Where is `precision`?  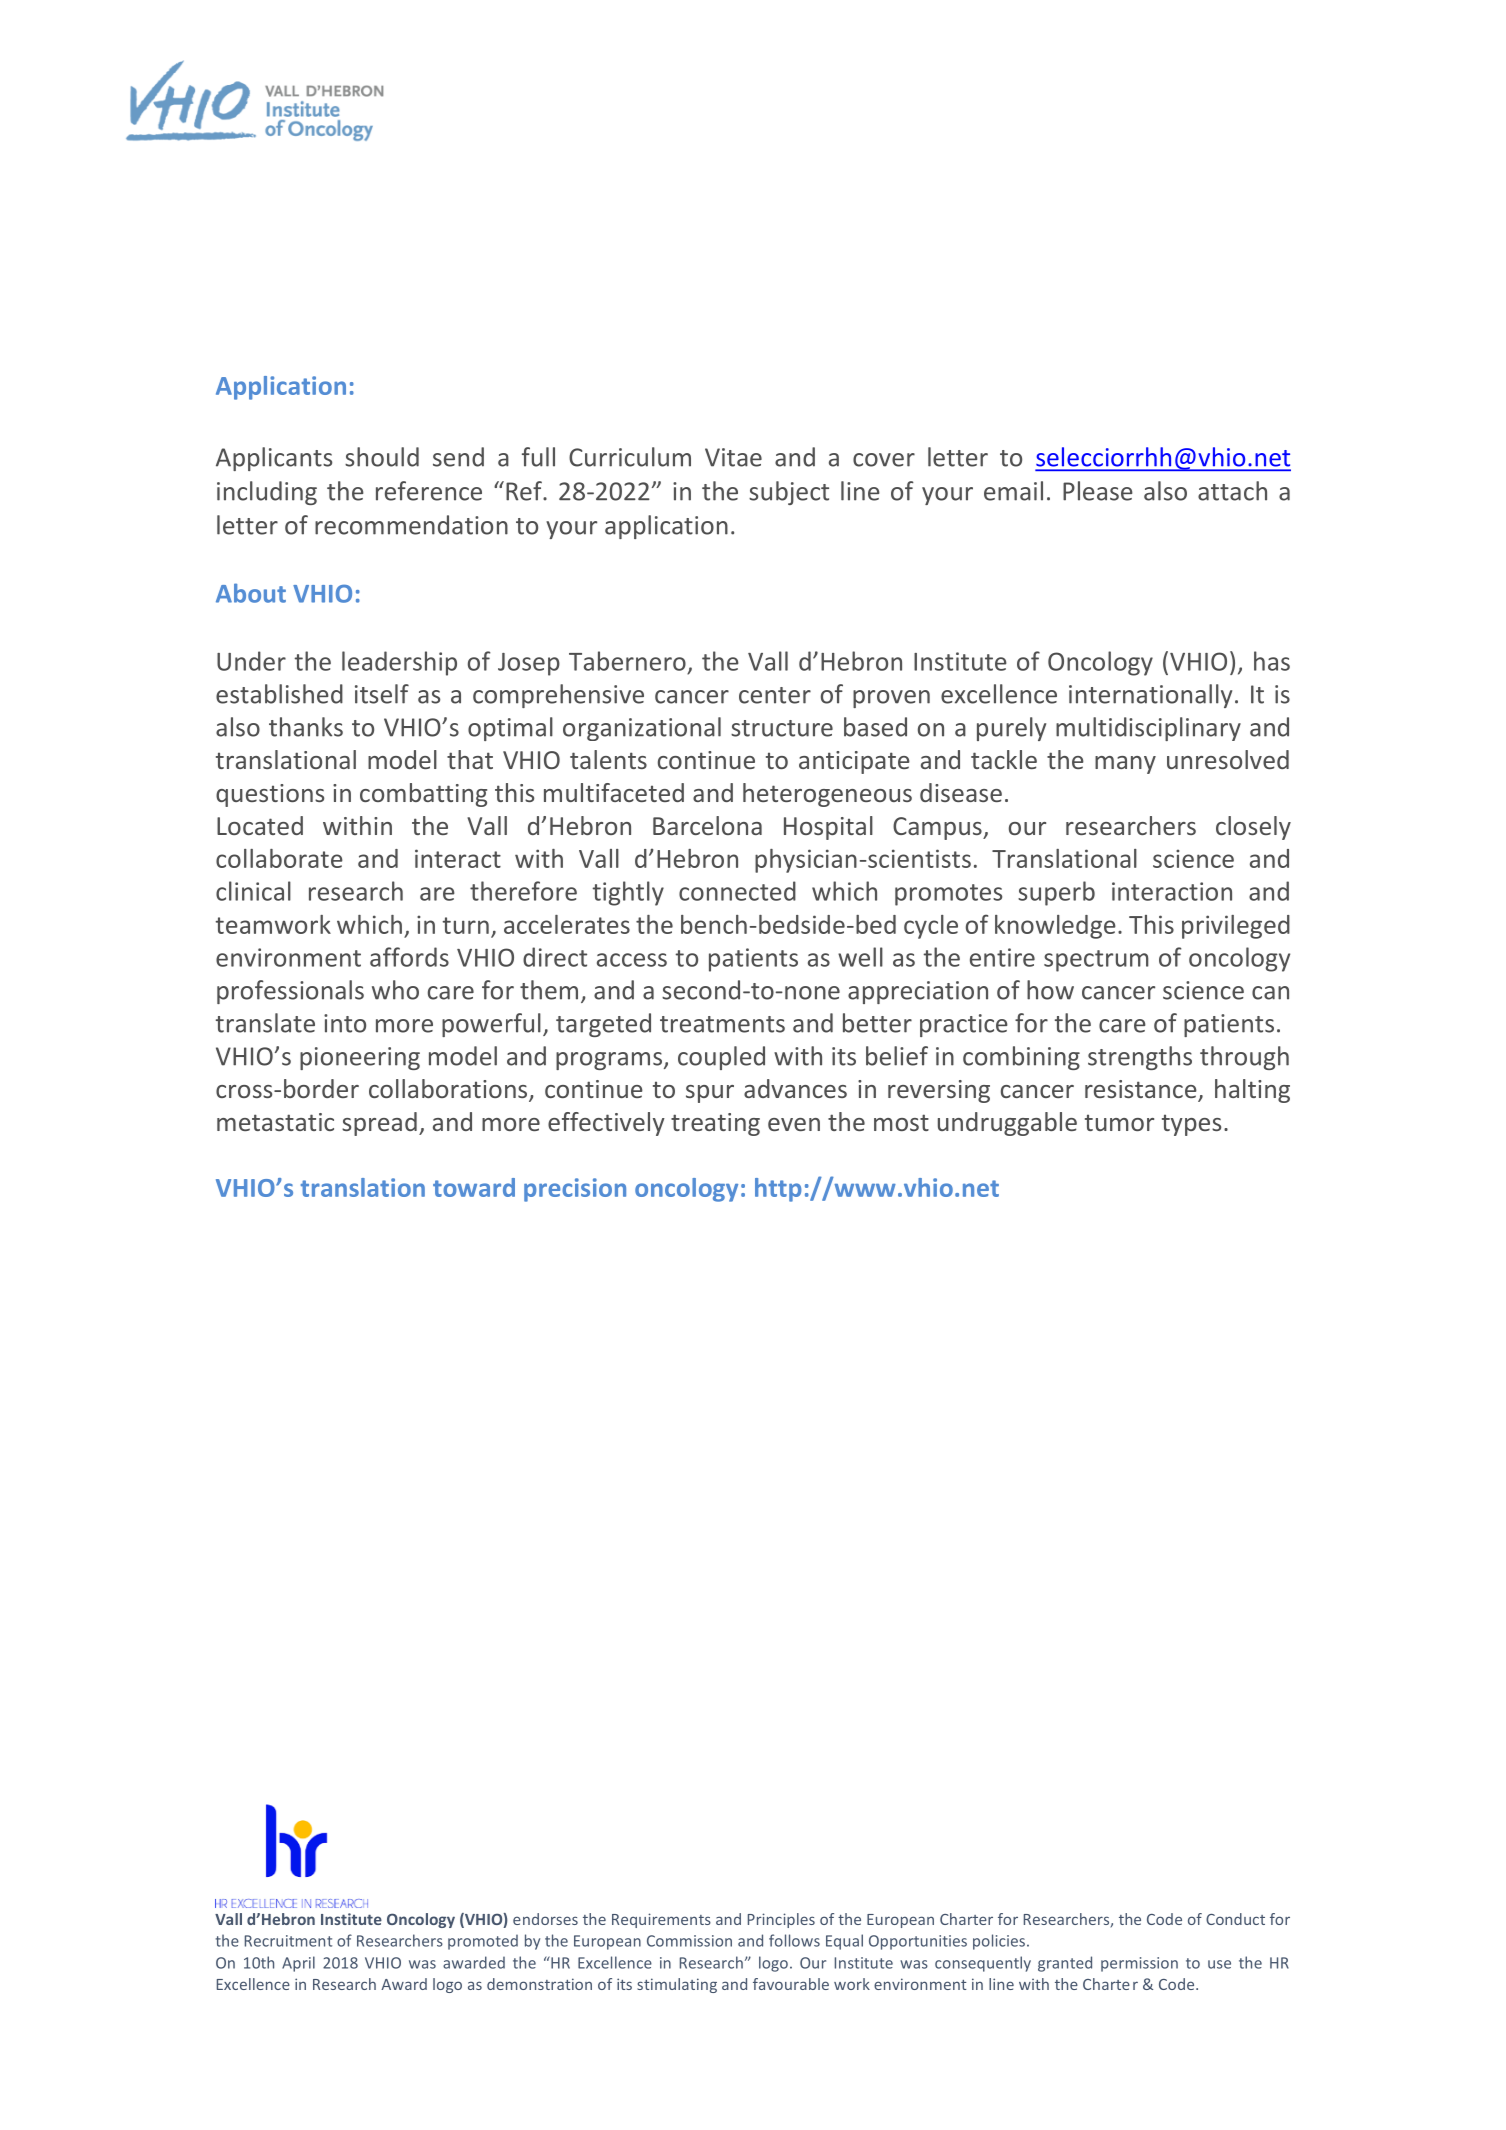
precision is located at coordinates (575, 1190).
